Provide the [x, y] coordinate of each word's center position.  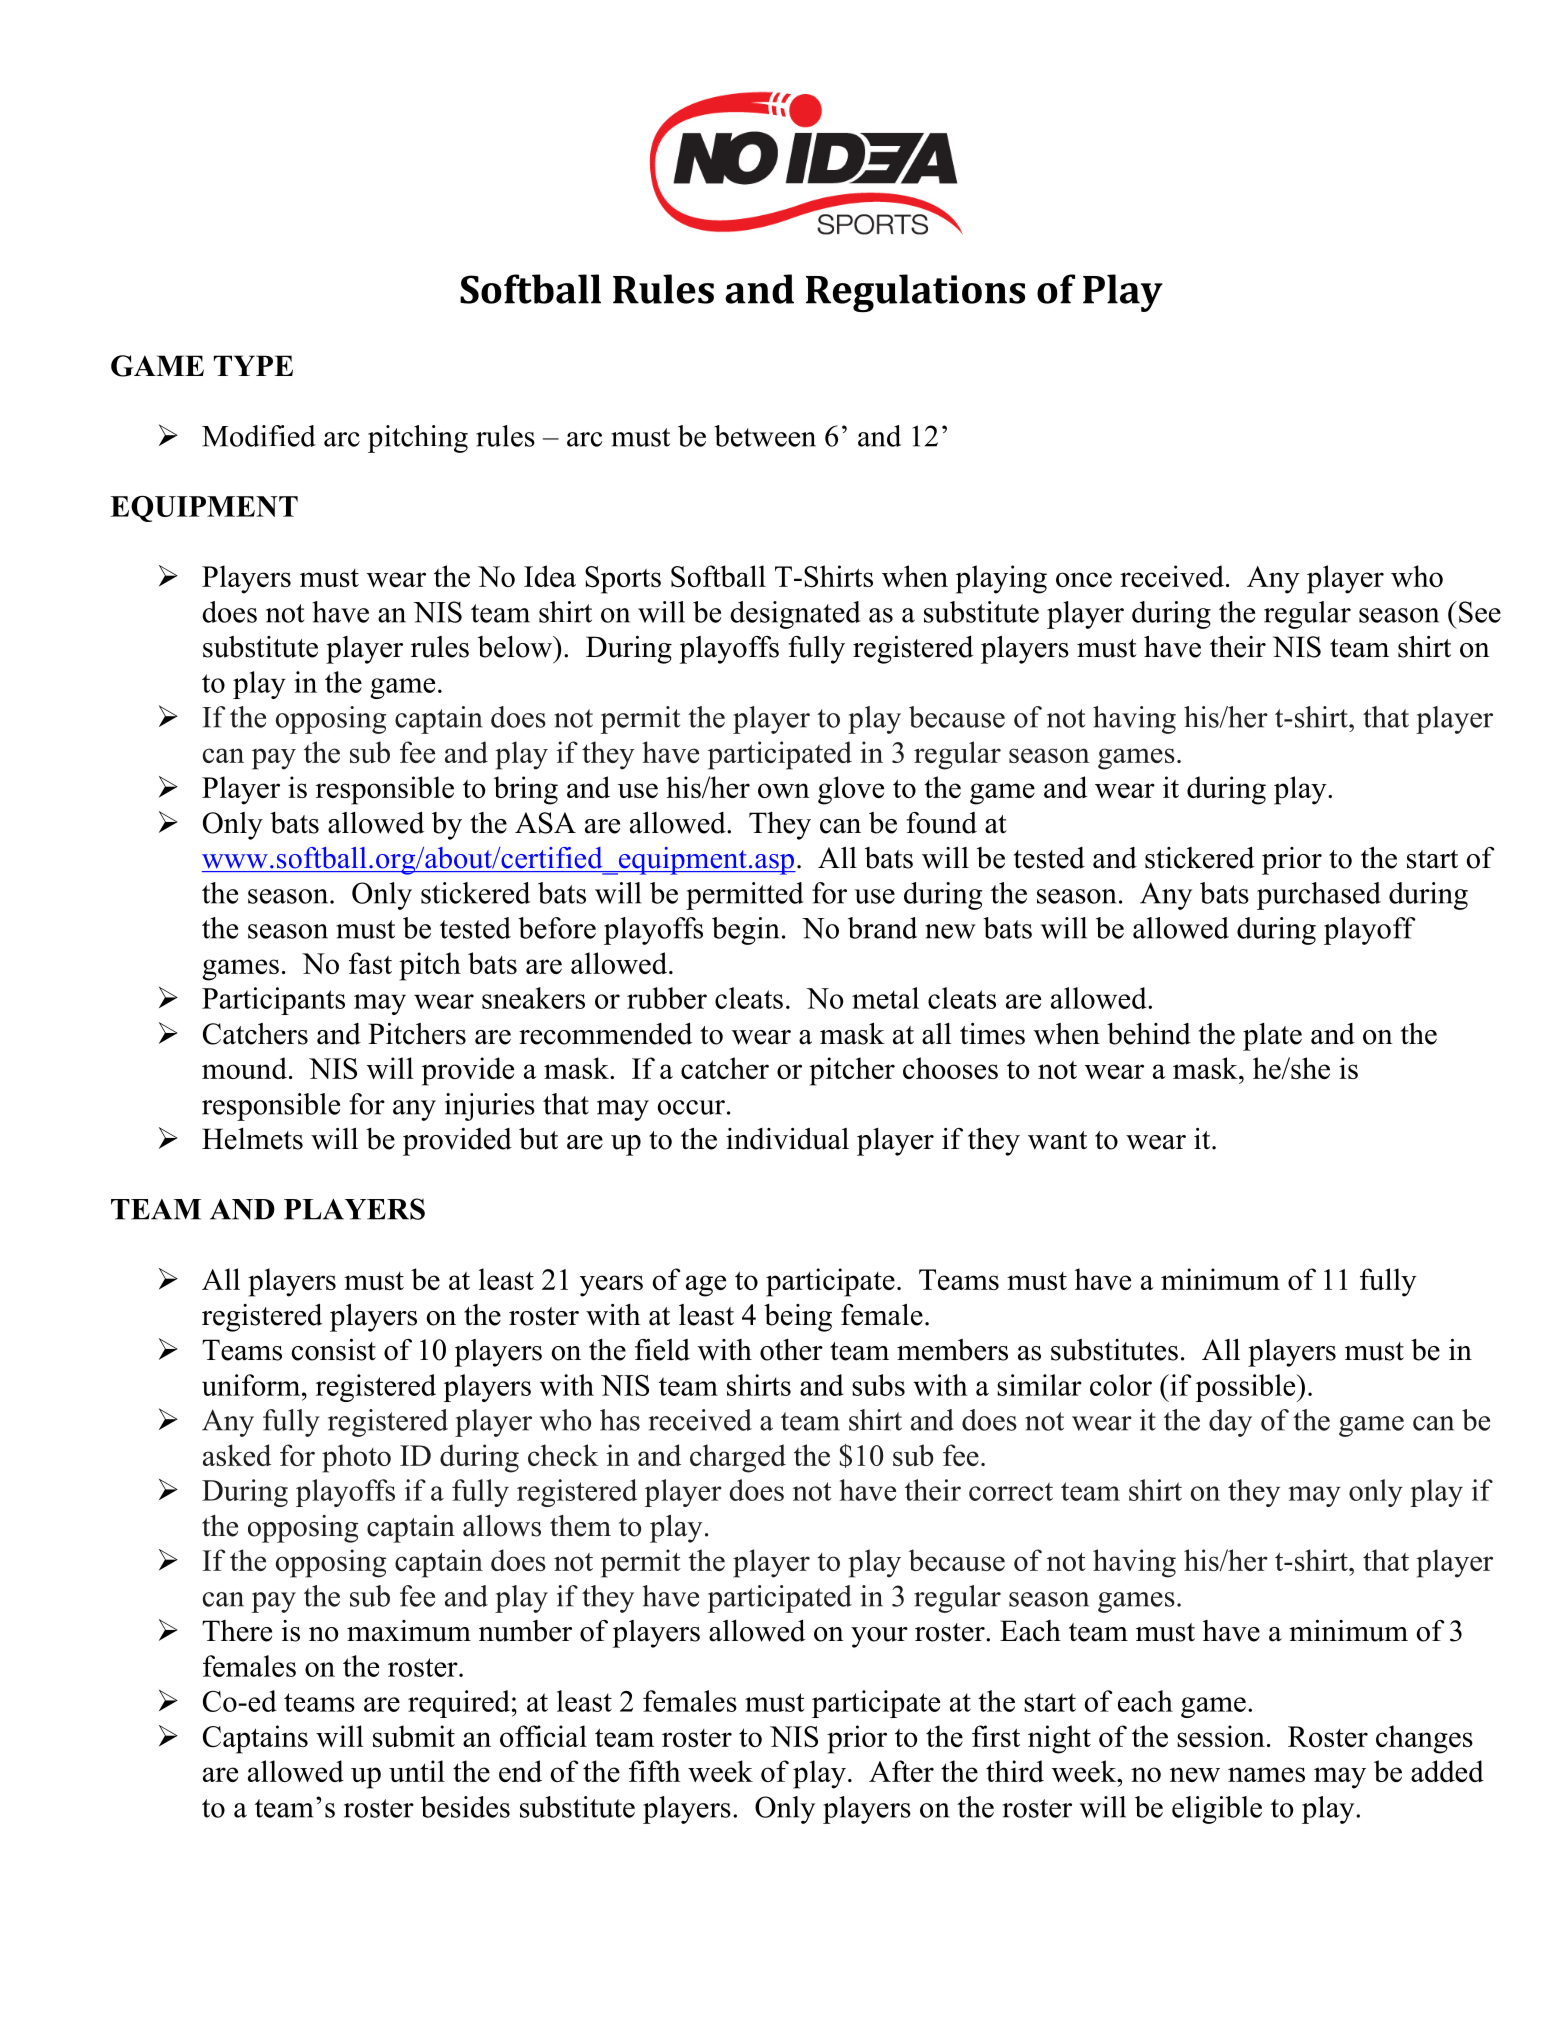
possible [1247, 1388]
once [1084, 579]
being [798, 1318]
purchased [1319, 896]
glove [851, 790]
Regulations [915, 293]
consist [334, 1350]
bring [526, 790]
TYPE [253, 365]
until [417, 1771]
